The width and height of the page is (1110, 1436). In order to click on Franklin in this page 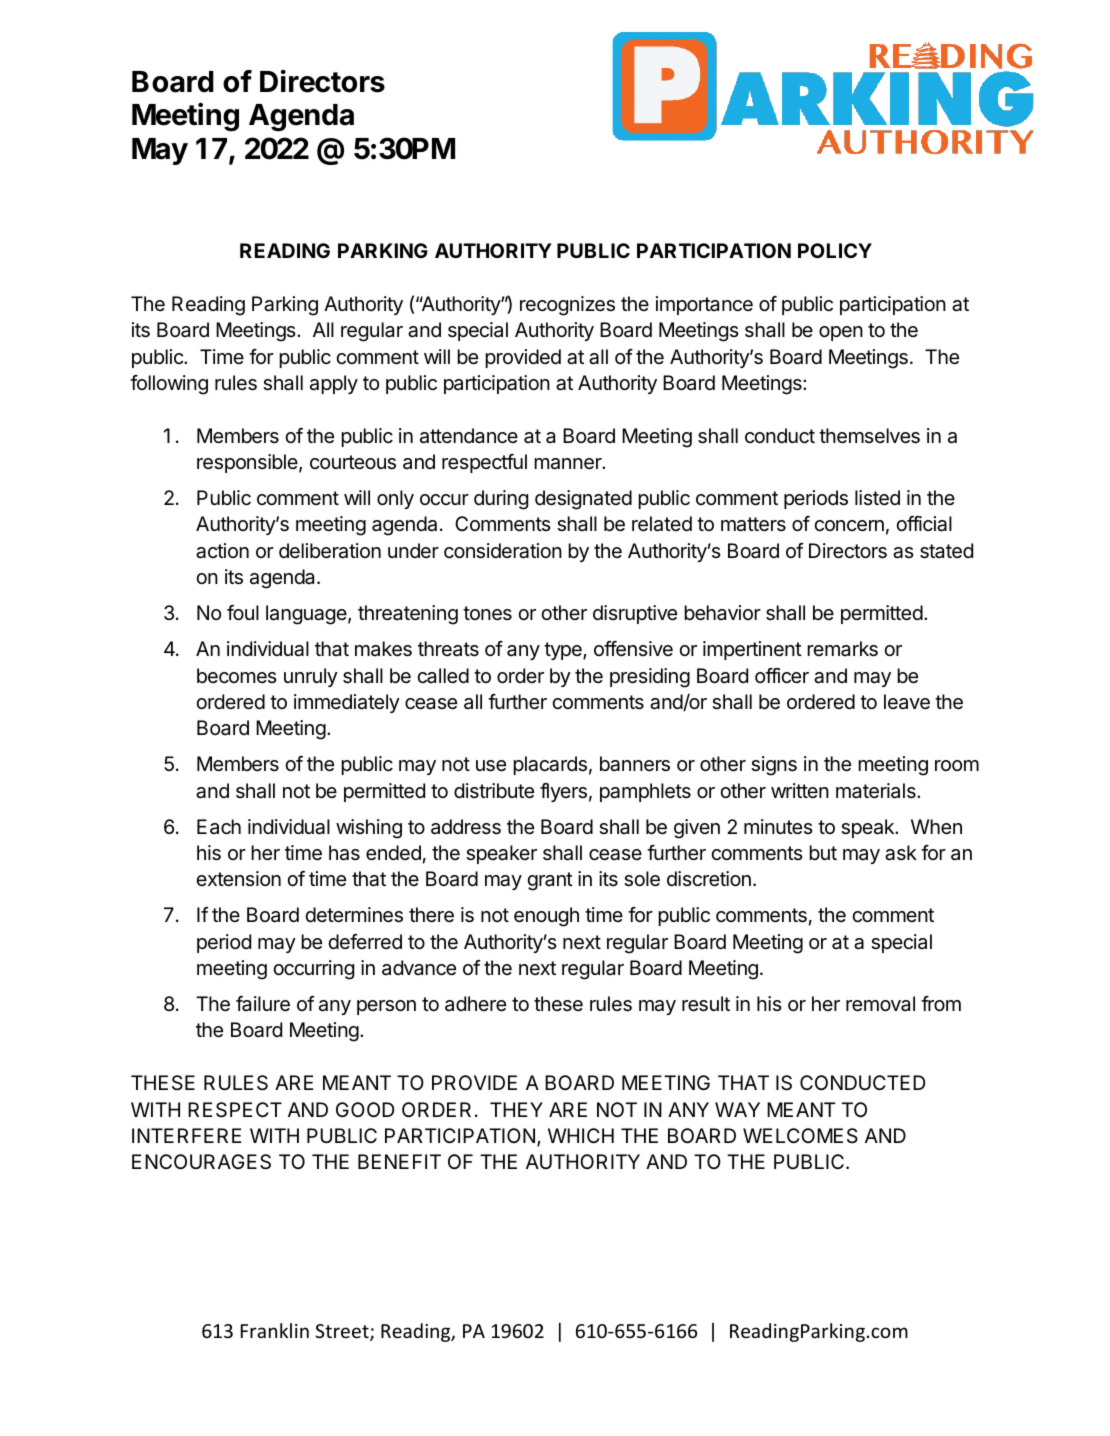, I will do `click(275, 1330)`.
